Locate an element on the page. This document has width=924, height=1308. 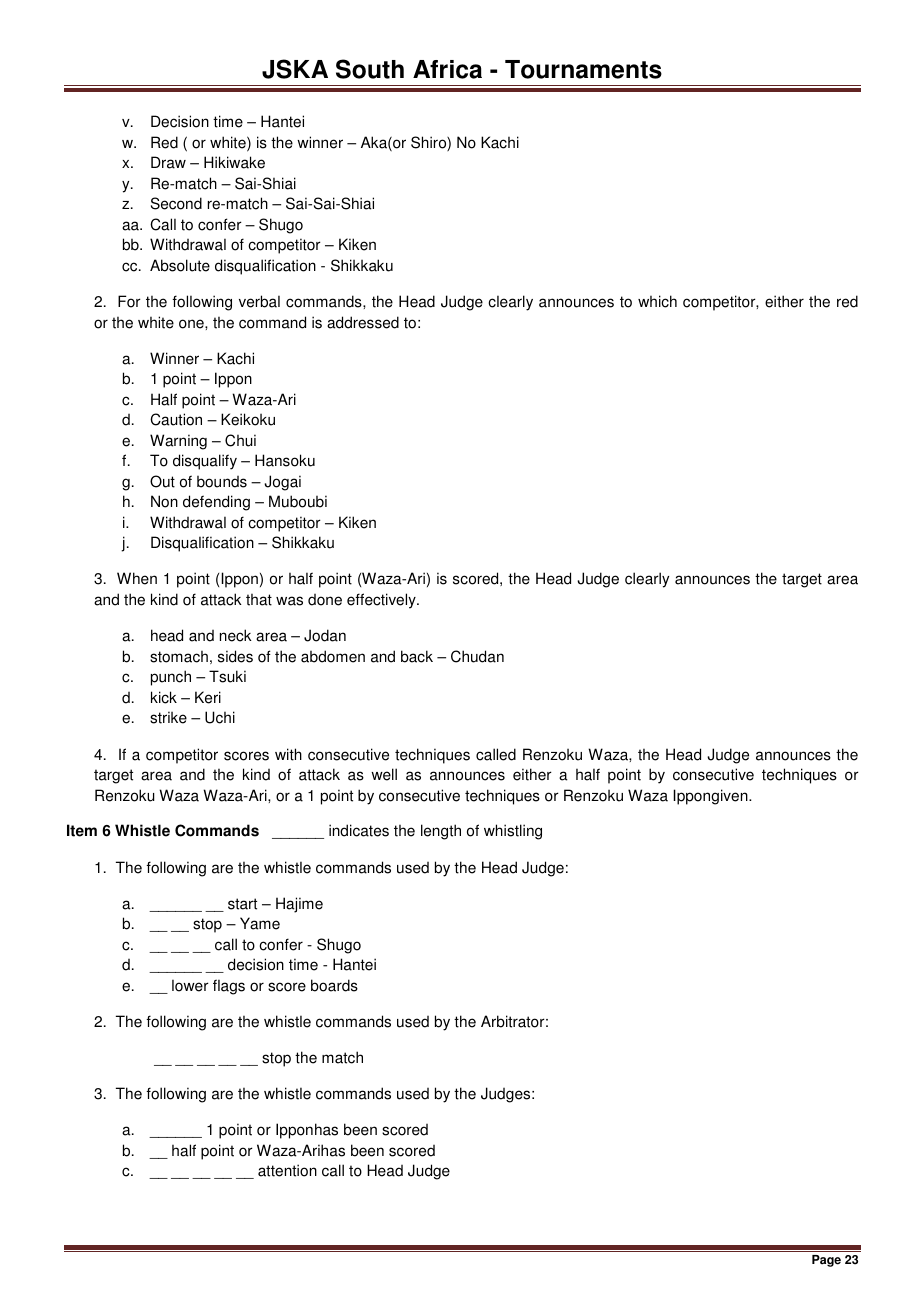
Page is located at coordinates (826, 1261).
